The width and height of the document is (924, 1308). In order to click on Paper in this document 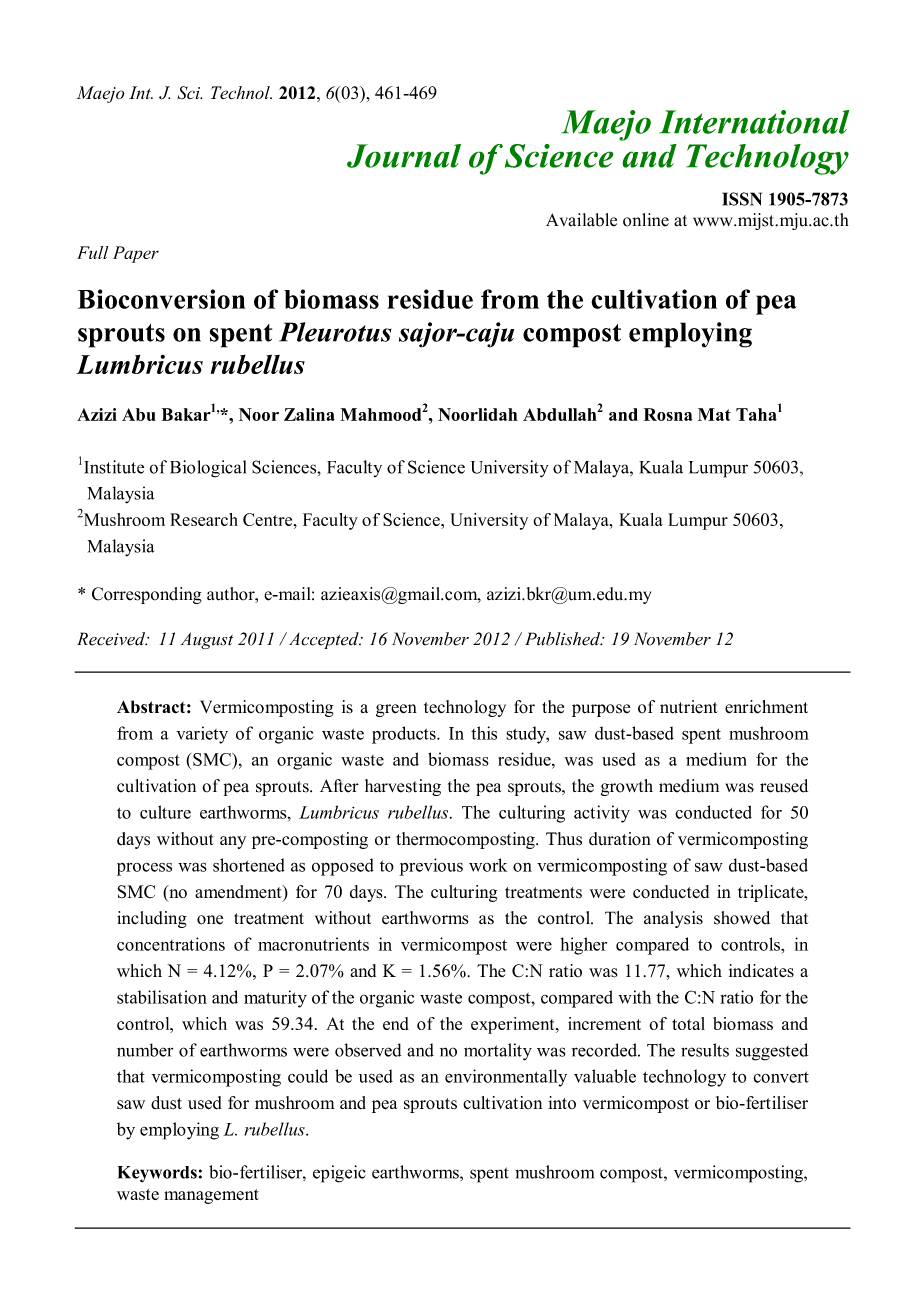, I will do `click(136, 254)`.
